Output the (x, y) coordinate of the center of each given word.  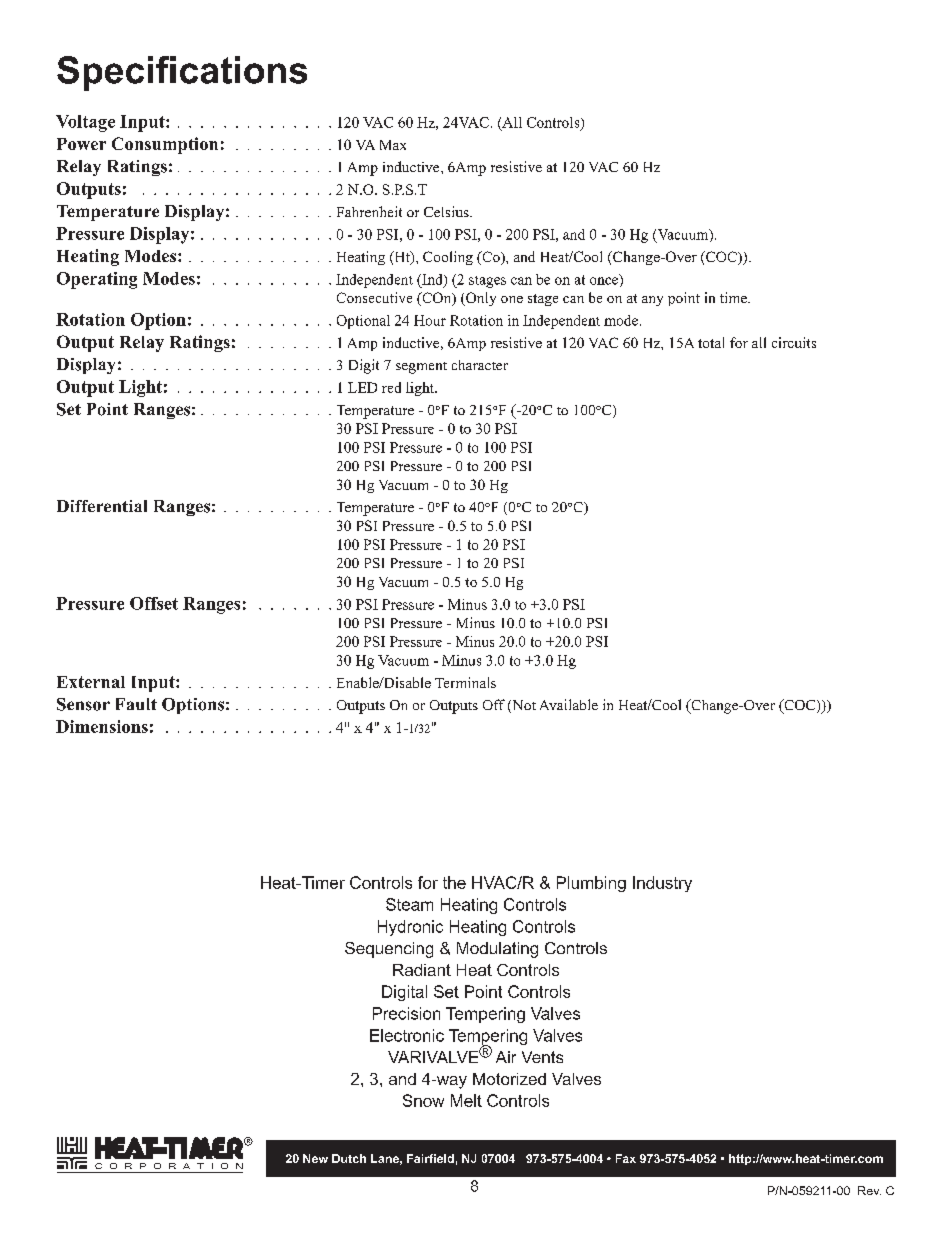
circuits (794, 342)
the (454, 882)
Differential (102, 506)
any (652, 301)
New (315, 1158)
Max (393, 145)
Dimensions (102, 726)
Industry (662, 884)
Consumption (165, 145)
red (391, 387)
